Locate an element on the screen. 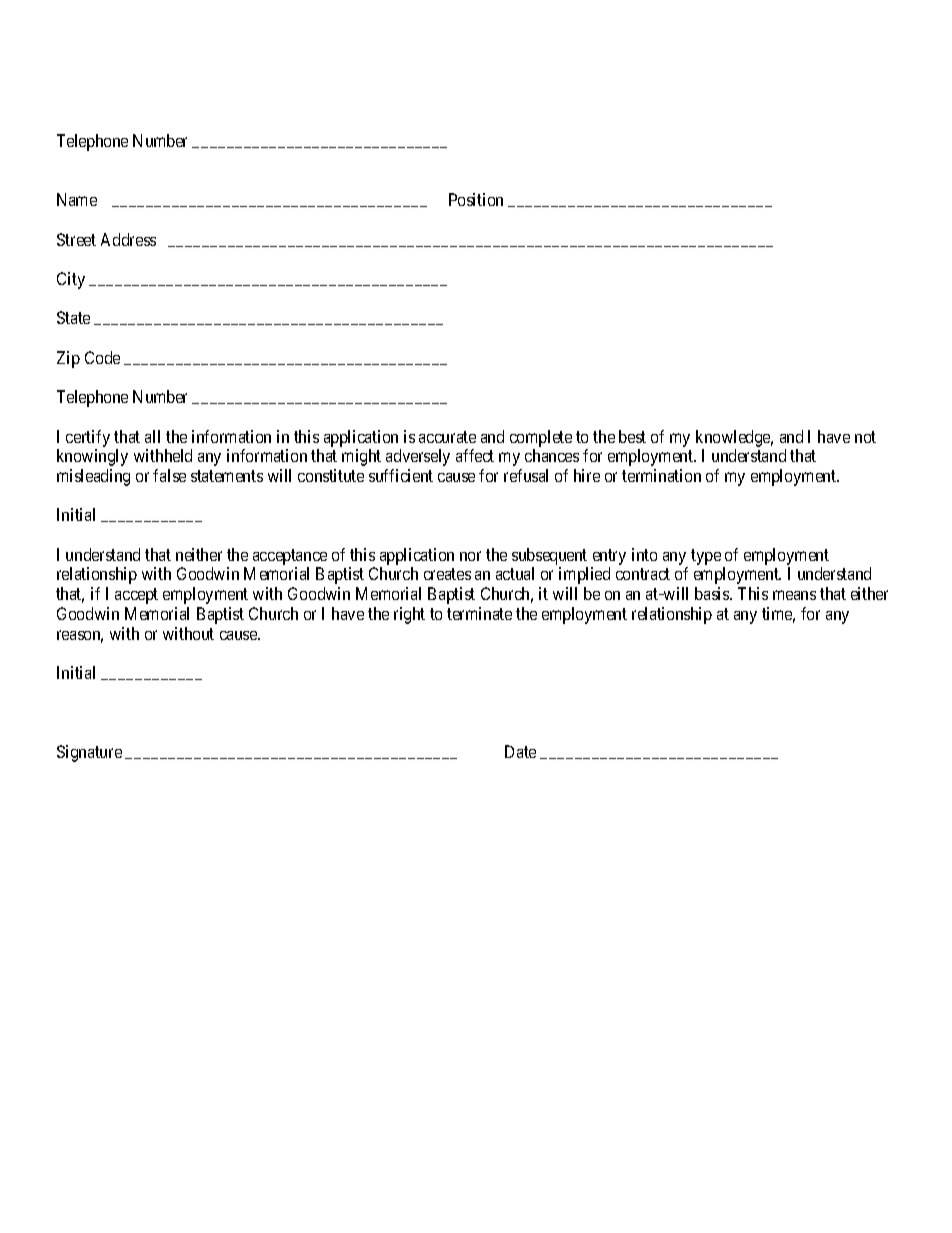  Signature is located at coordinates (89, 753).
